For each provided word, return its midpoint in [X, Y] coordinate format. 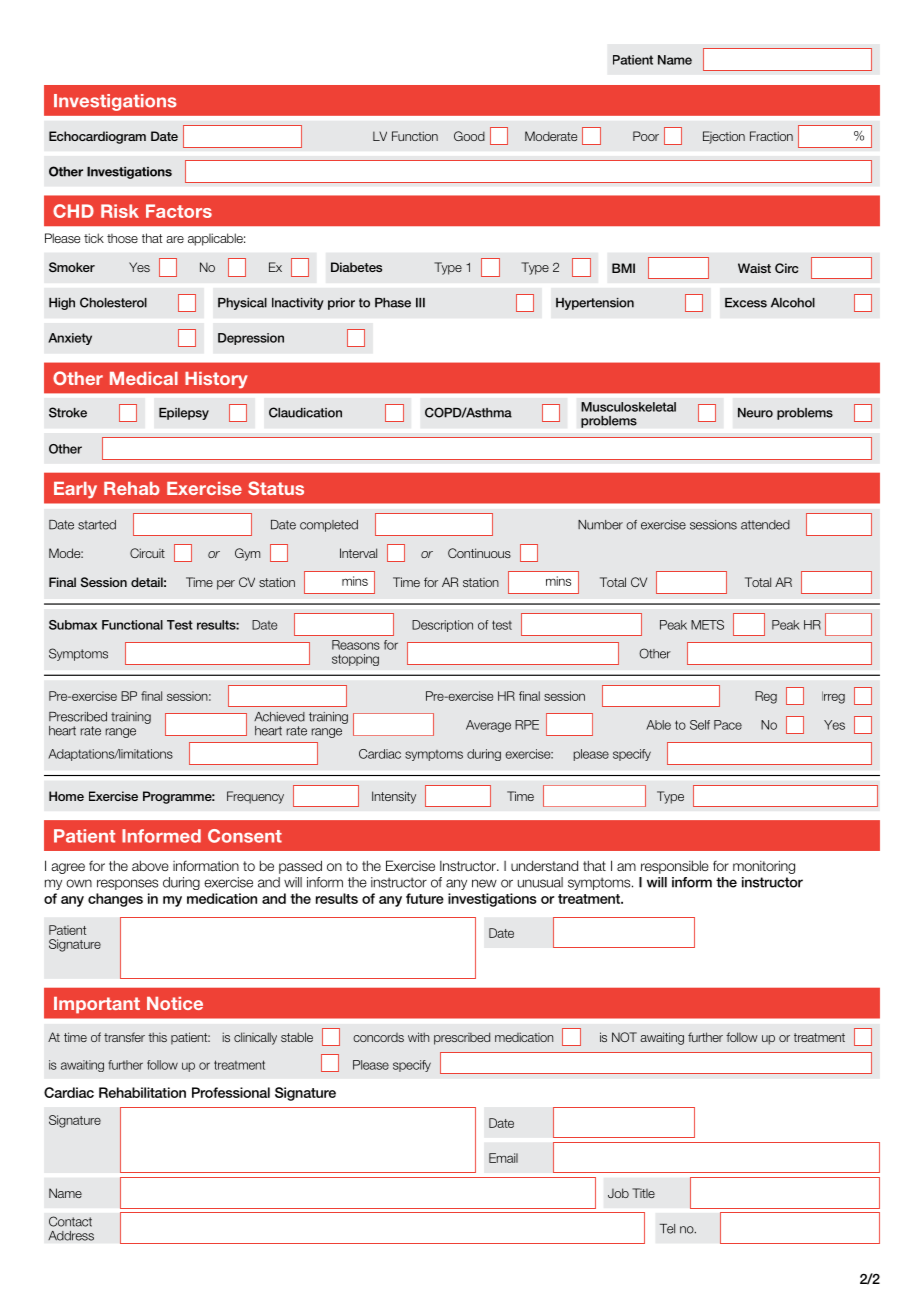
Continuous [479, 553]
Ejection [724, 137]
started [97, 525]
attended [765, 525]
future [425, 898]
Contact [70, 1221]
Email [503, 1158]
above [150, 865]
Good [469, 136]
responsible [675, 867]
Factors [179, 211]
